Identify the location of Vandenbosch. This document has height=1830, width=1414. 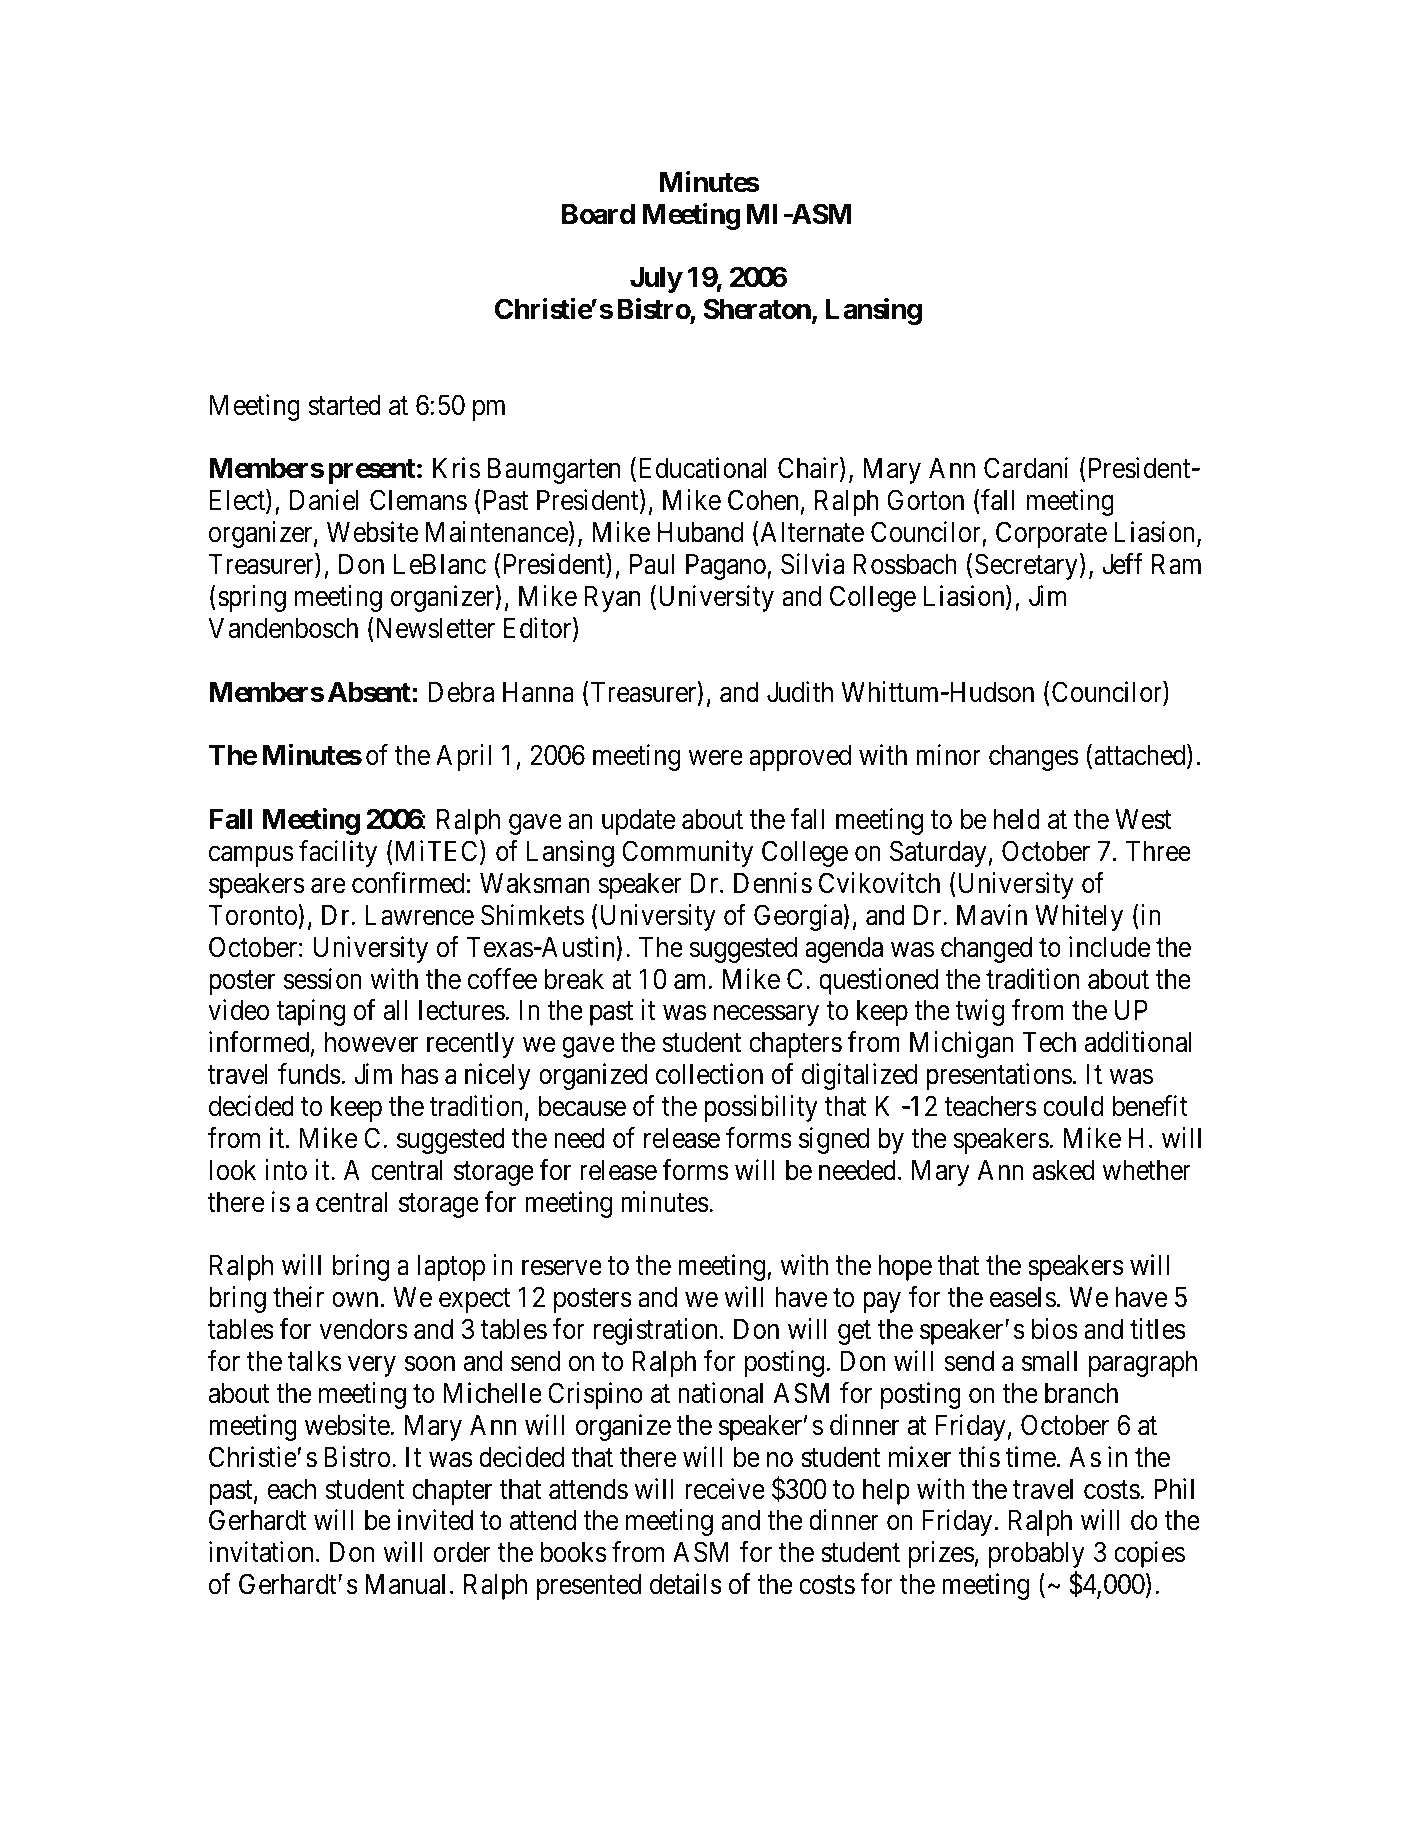
(283, 628).
